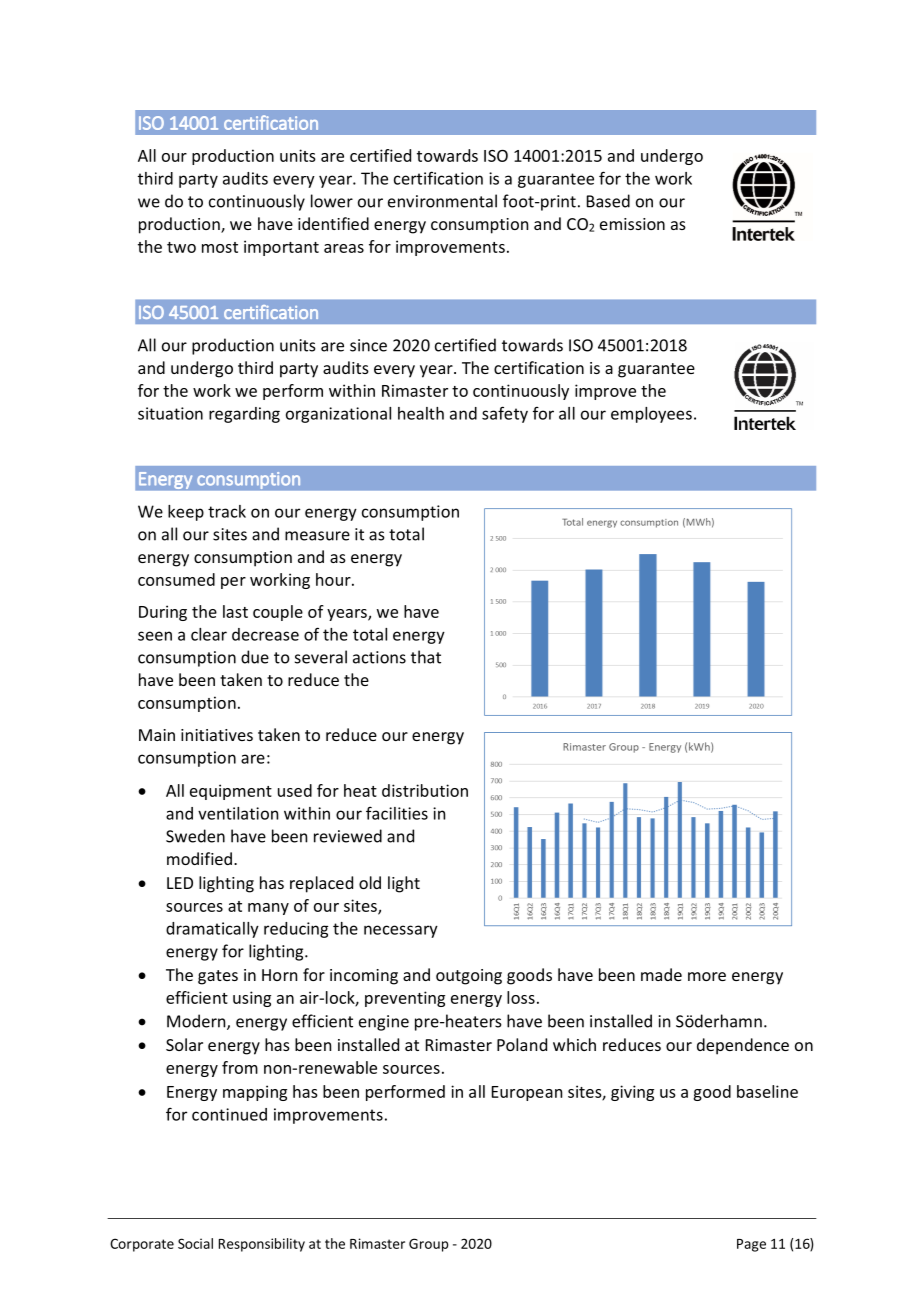  What do you see at coordinates (707, 976) in the image?
I see `more` at bounding box center [707, 976].
